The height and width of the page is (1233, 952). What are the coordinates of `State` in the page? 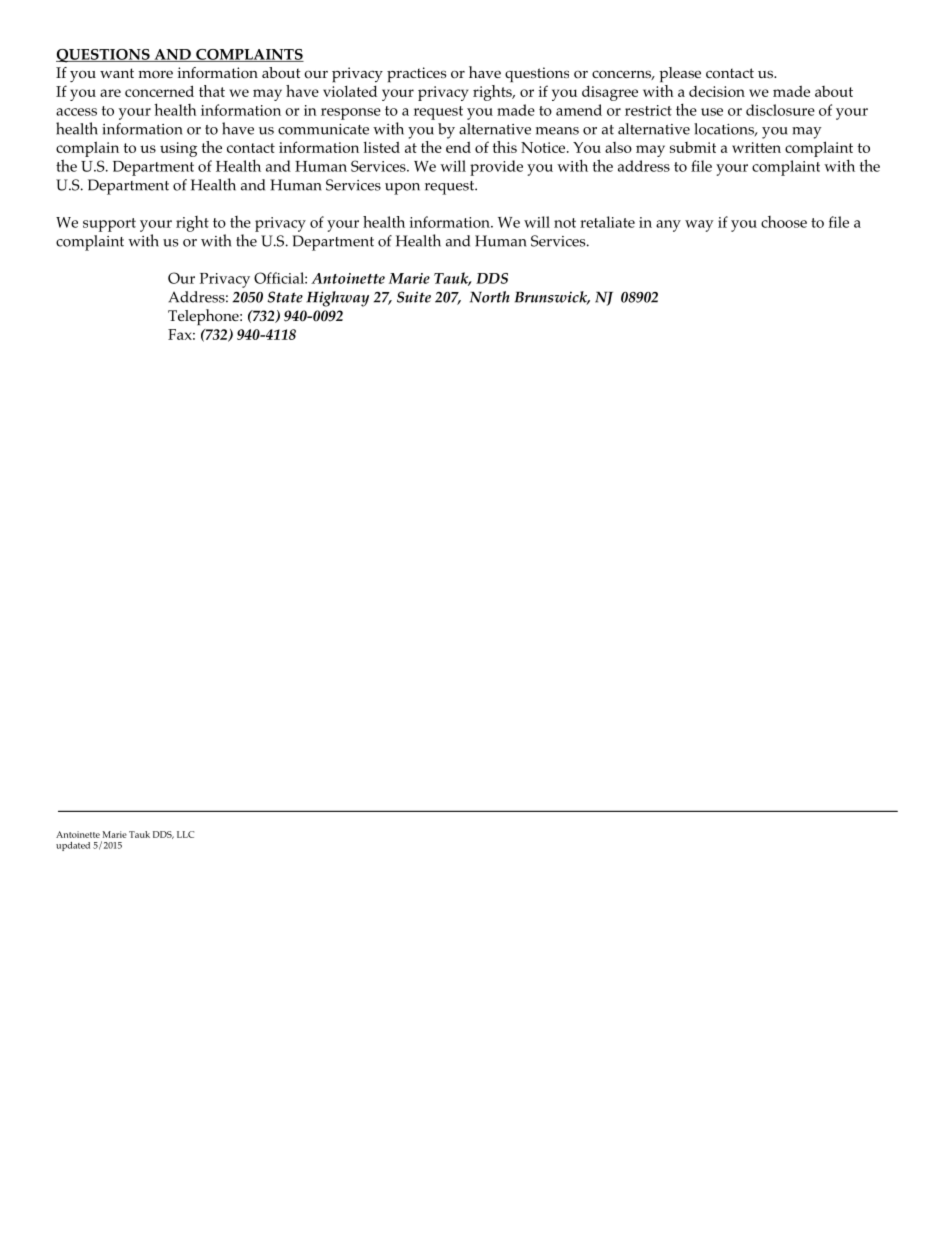 It's located at (285, 297).
